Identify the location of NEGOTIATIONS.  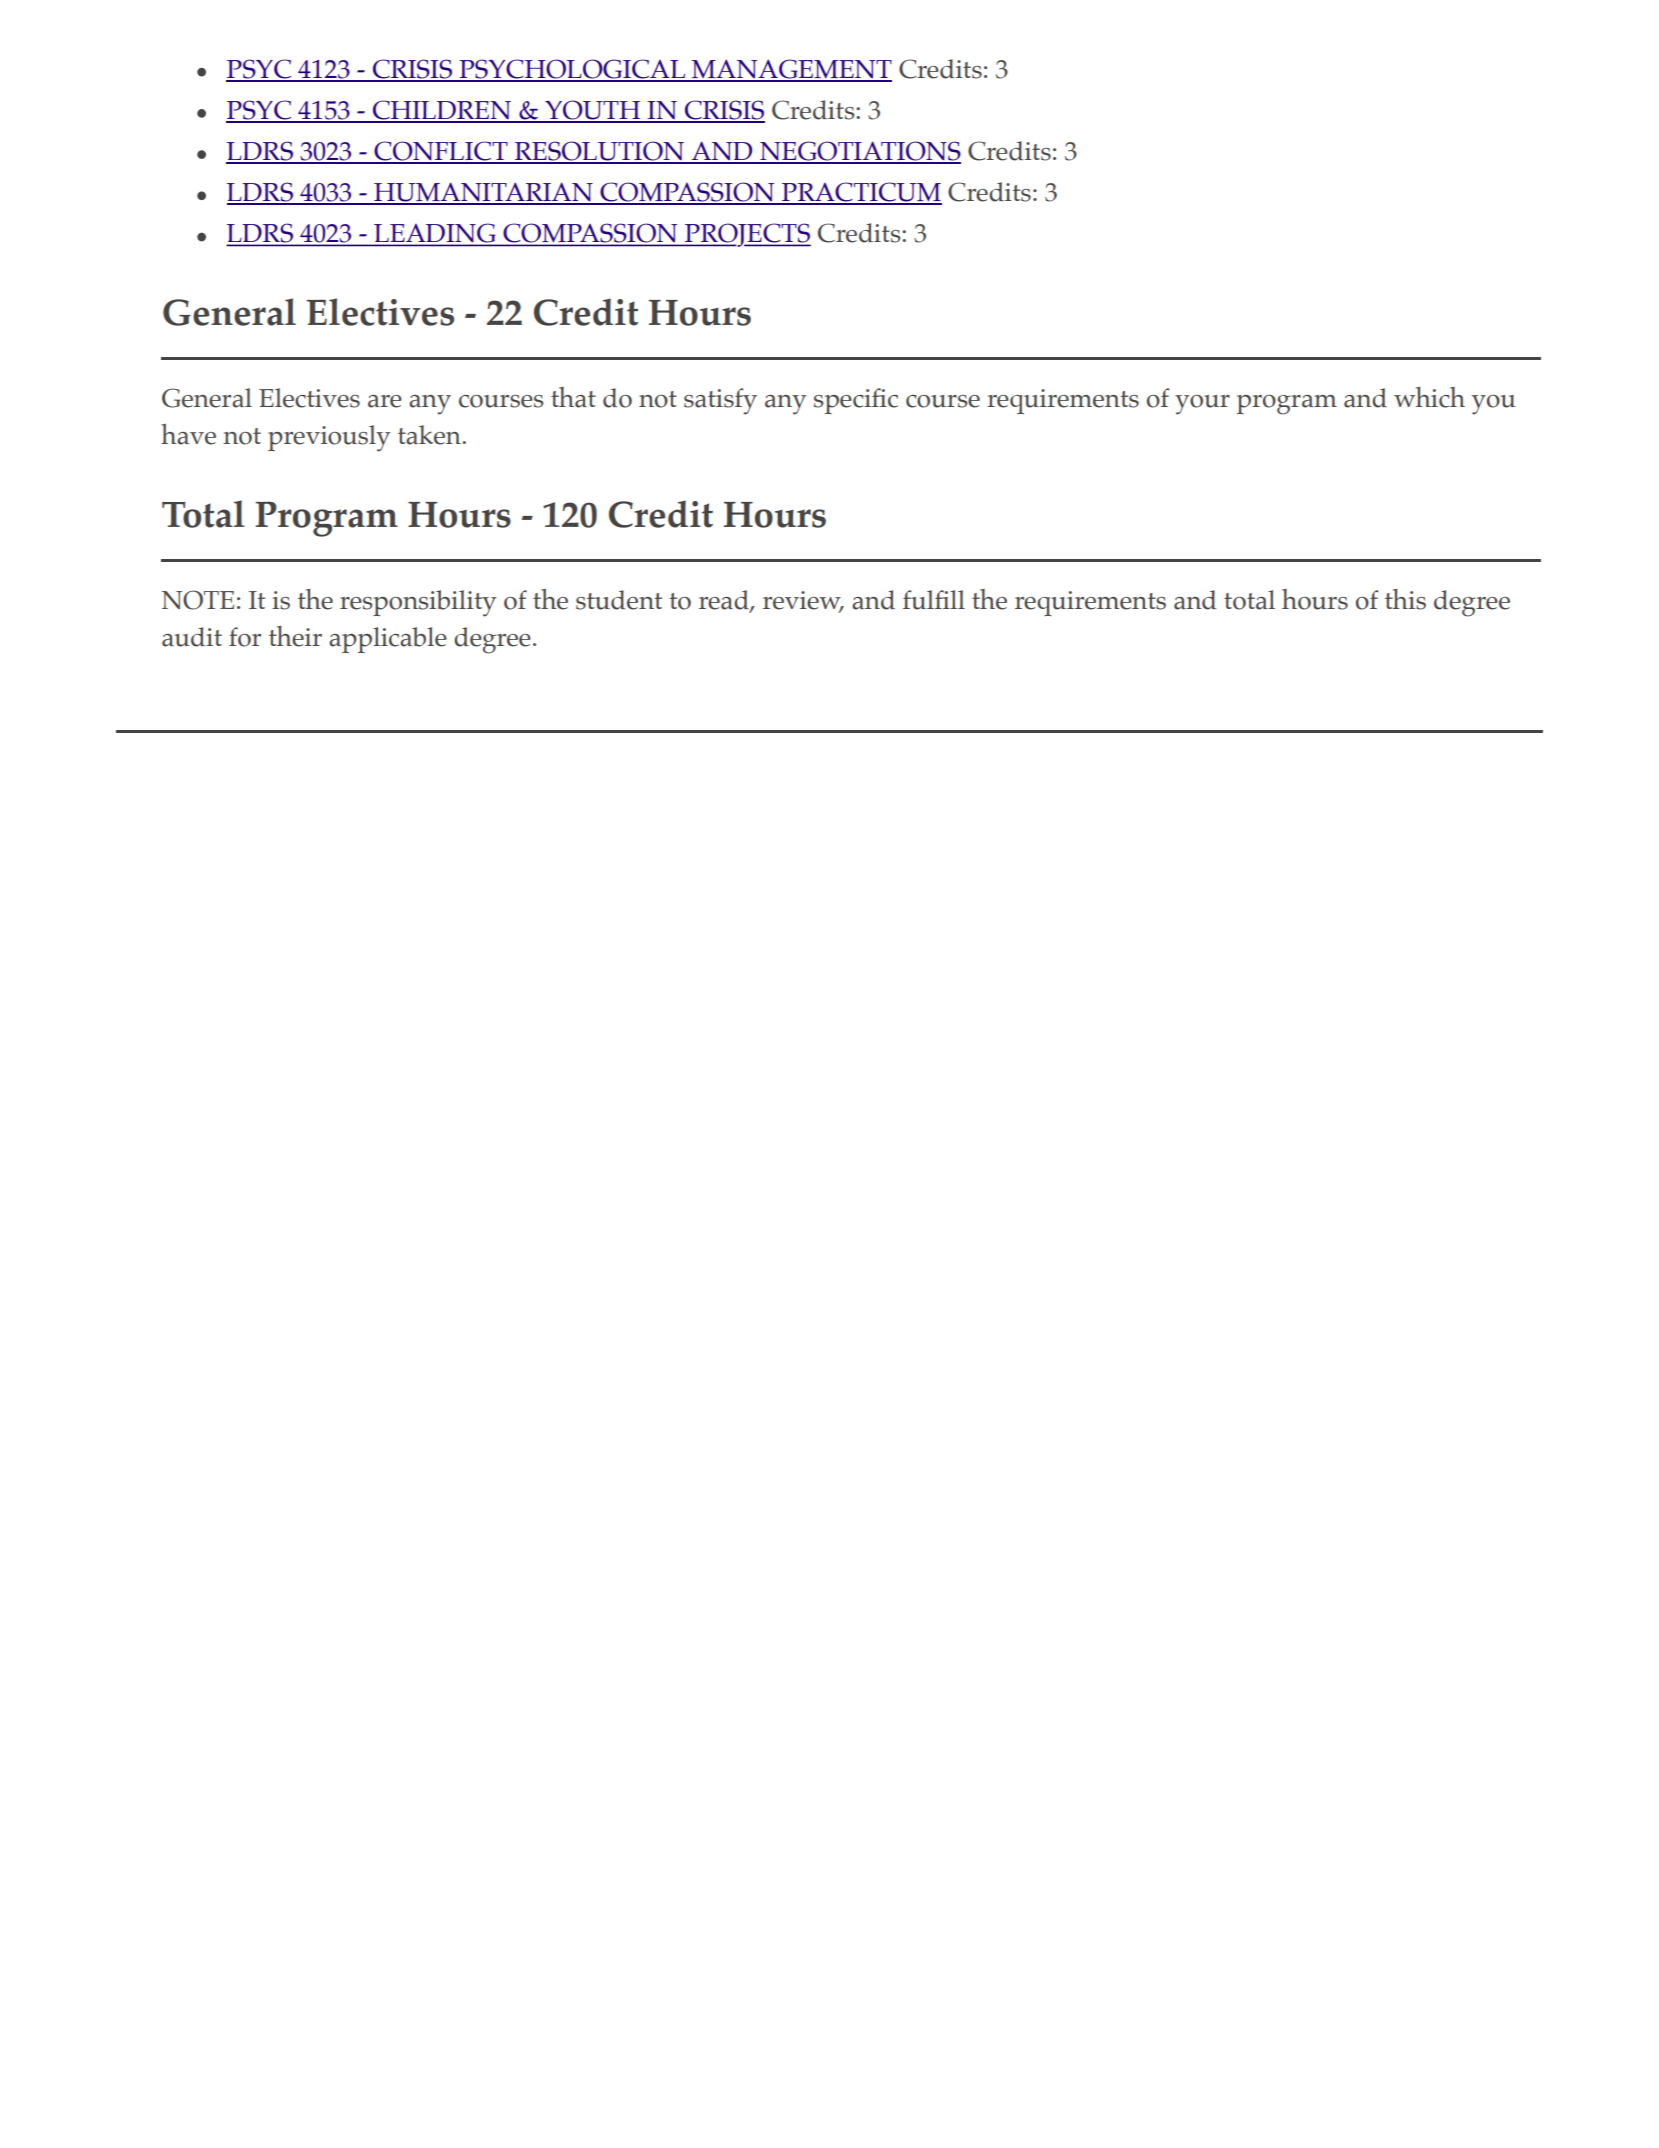
(859, 152).
